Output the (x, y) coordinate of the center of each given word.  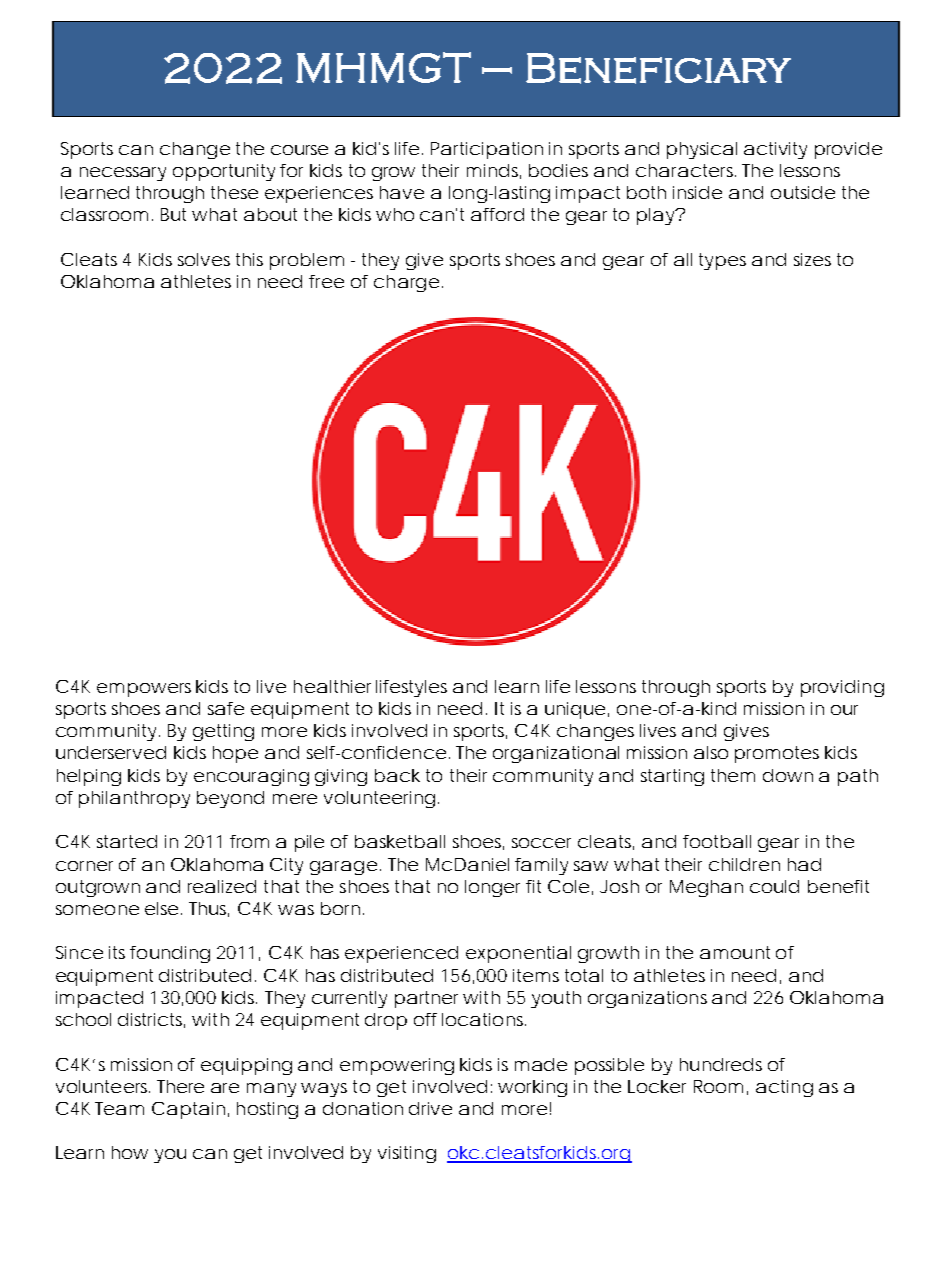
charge (405, 283)
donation (363, 1108)
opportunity (224, 172)
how (130, 1152)
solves (204, 259)
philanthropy (134, 799)
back (397, 775)
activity (775, 150)
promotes (777, 754)
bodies (558, 170)
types (722, 261)
